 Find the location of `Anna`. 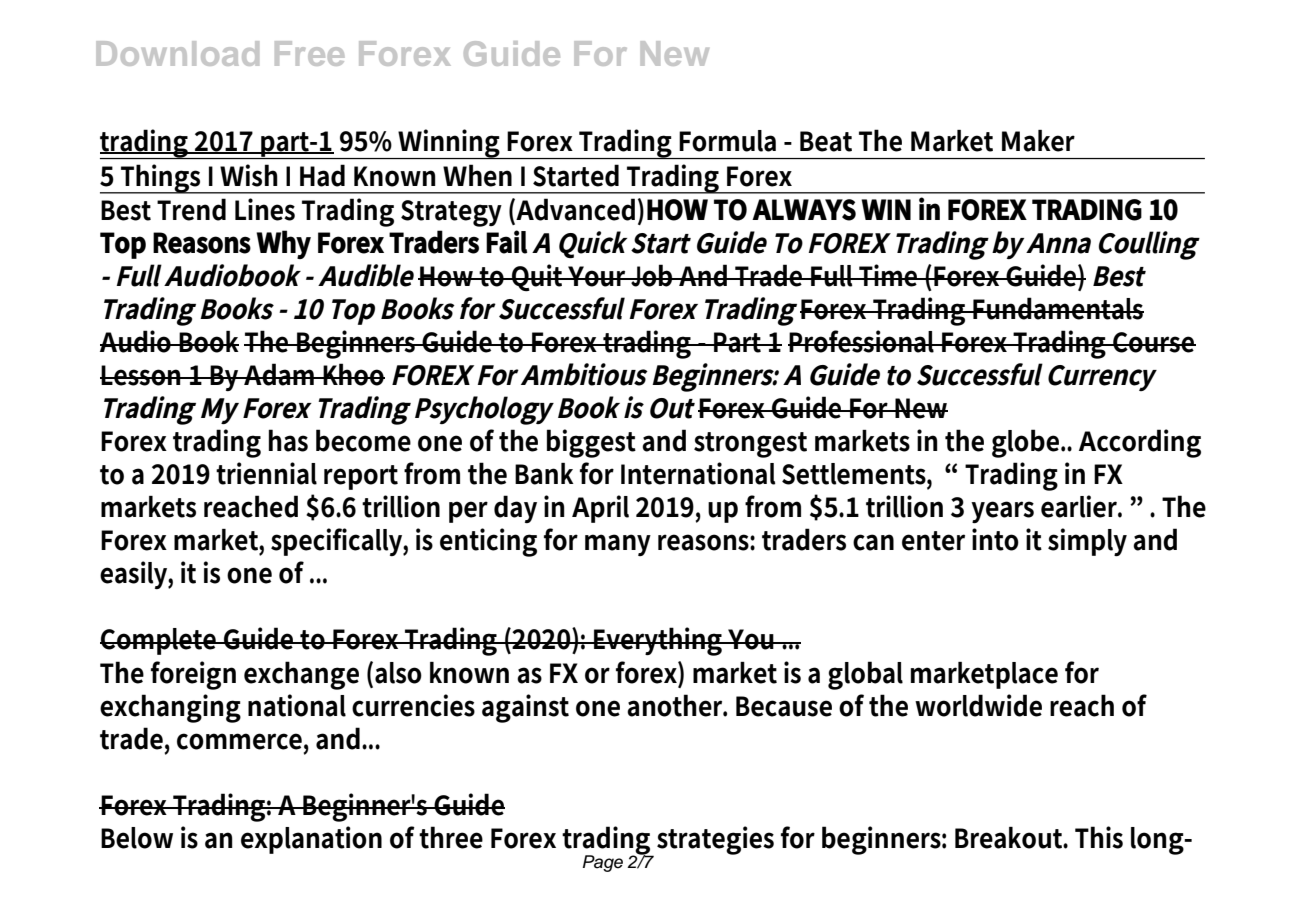

Anna is located at coordinates (1058, 243).
